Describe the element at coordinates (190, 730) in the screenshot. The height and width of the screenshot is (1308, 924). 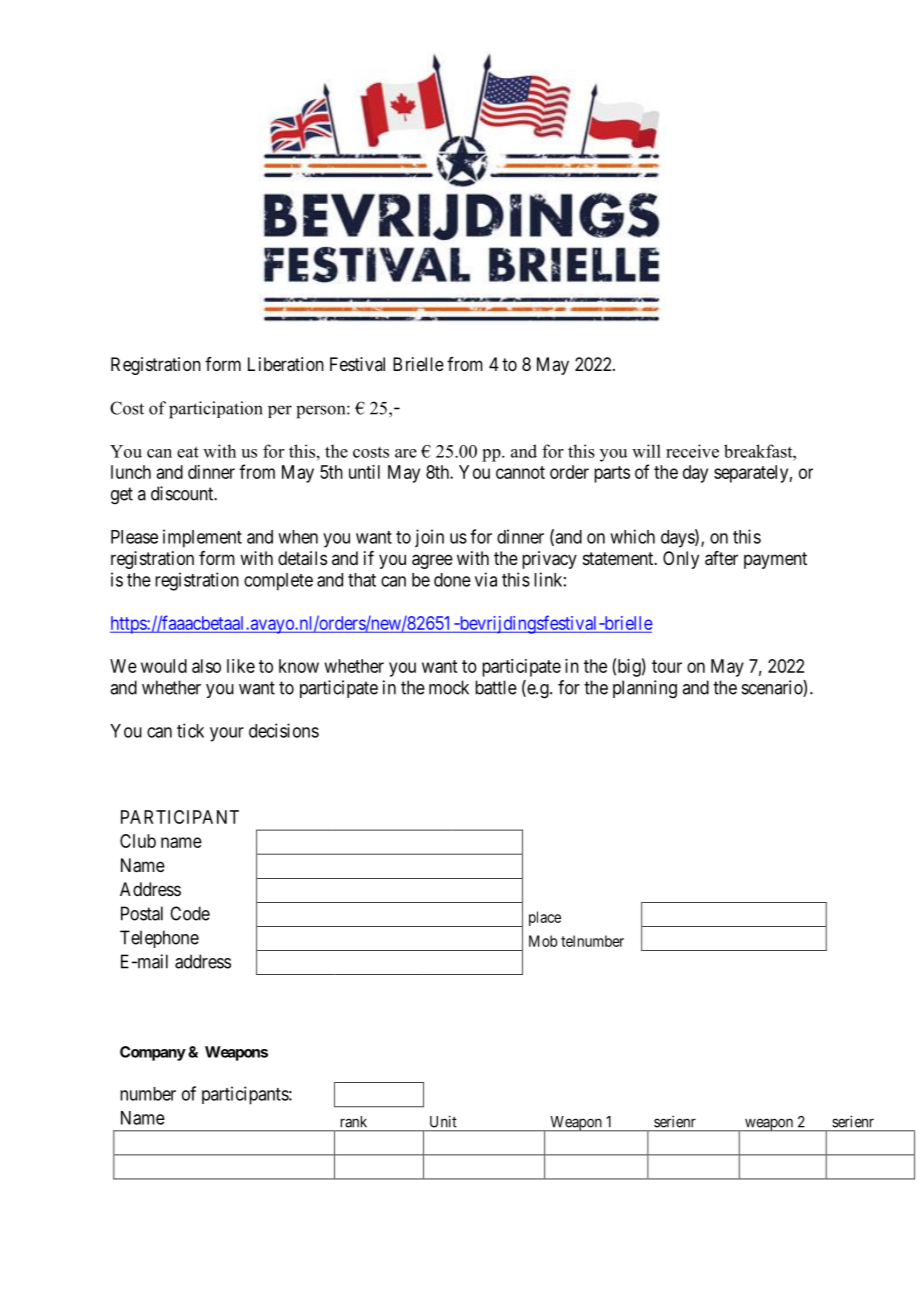
I see `tick` at that location.
